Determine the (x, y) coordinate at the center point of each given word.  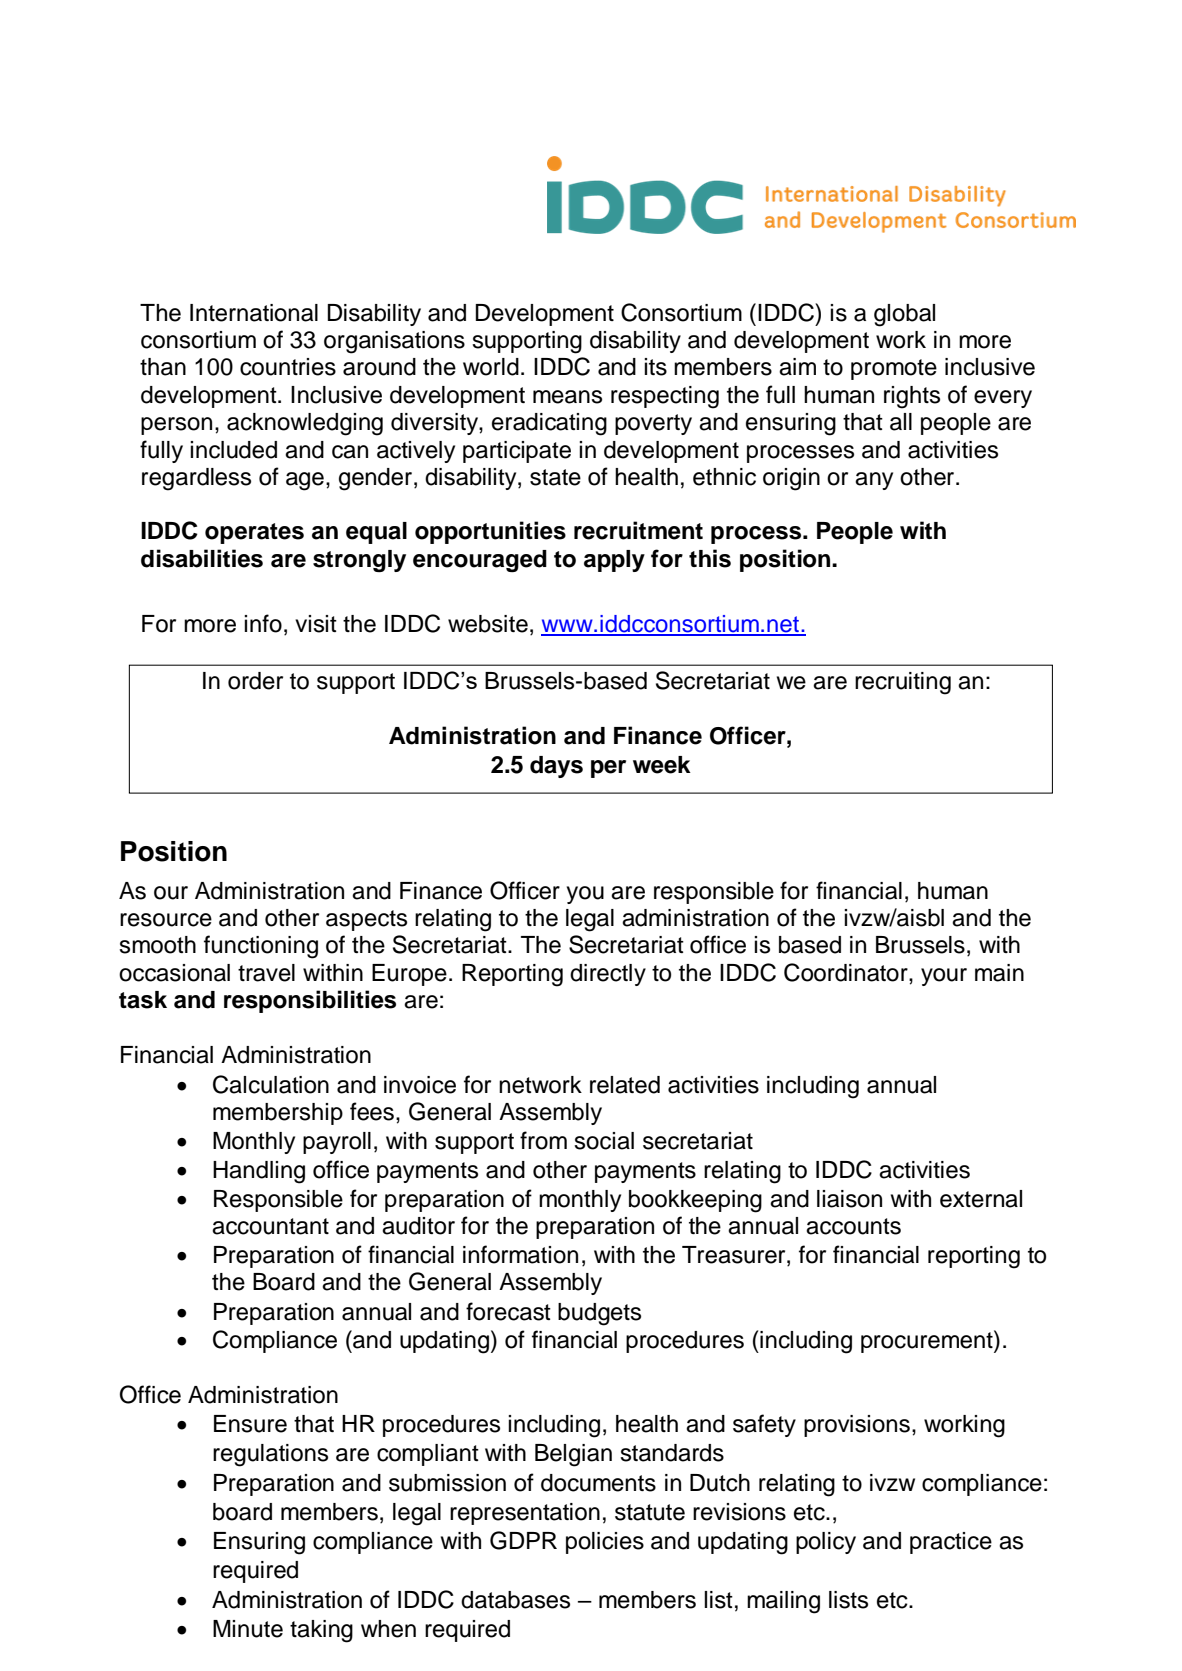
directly (608, 975)
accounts (853, 1226)
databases (515, 1600)
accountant (270, 1226)
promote (894, 369)
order (255, 681)
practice (951, 1543)
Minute (248, 1629)
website (488, 624)
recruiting (903, 683)
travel (266, 973)
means (567, 397)
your (944, 977)
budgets (599, 1314)
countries (288, 367)
